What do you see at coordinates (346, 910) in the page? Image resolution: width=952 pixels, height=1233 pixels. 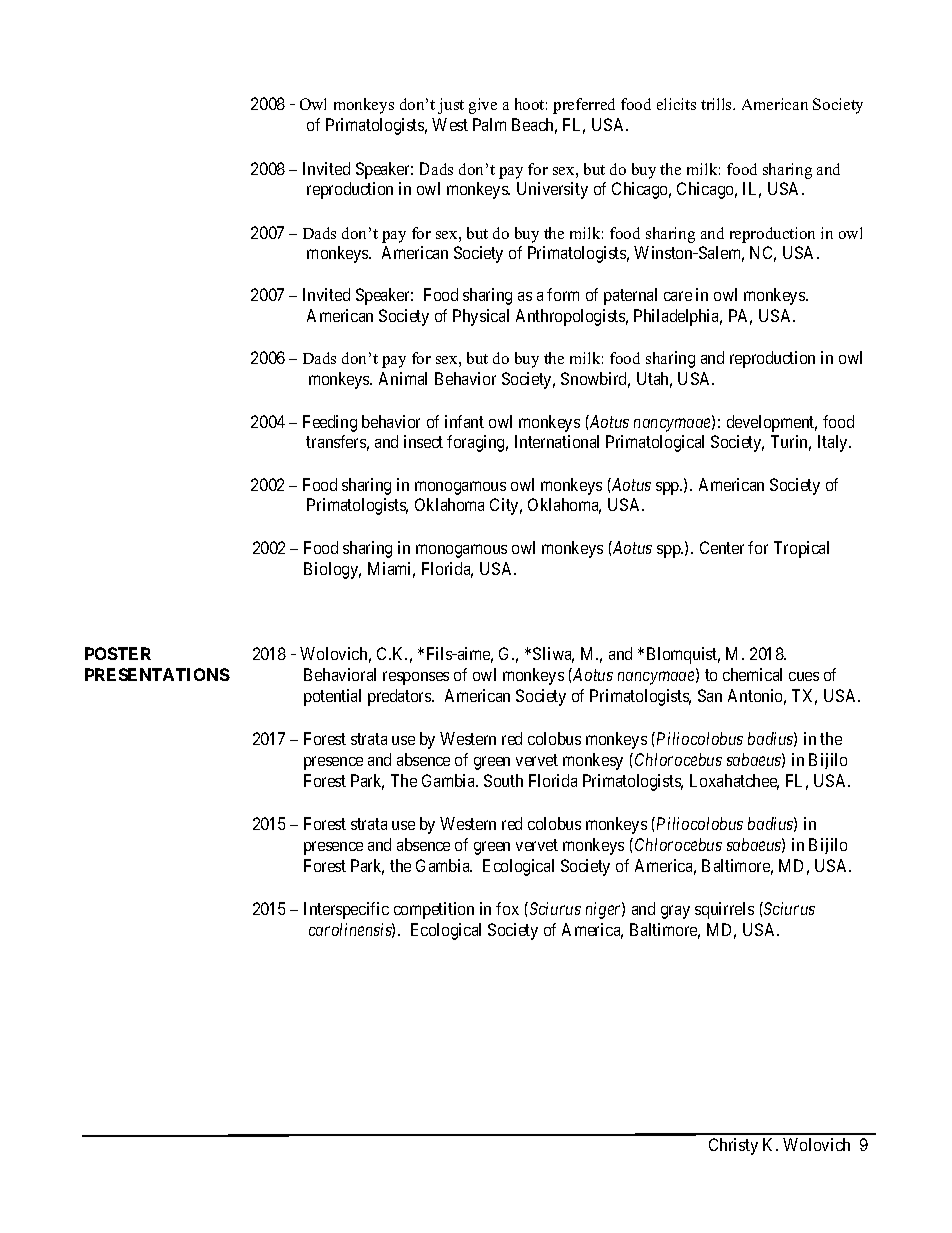 I see `Interspecific` at bounding box center [346, 910].
